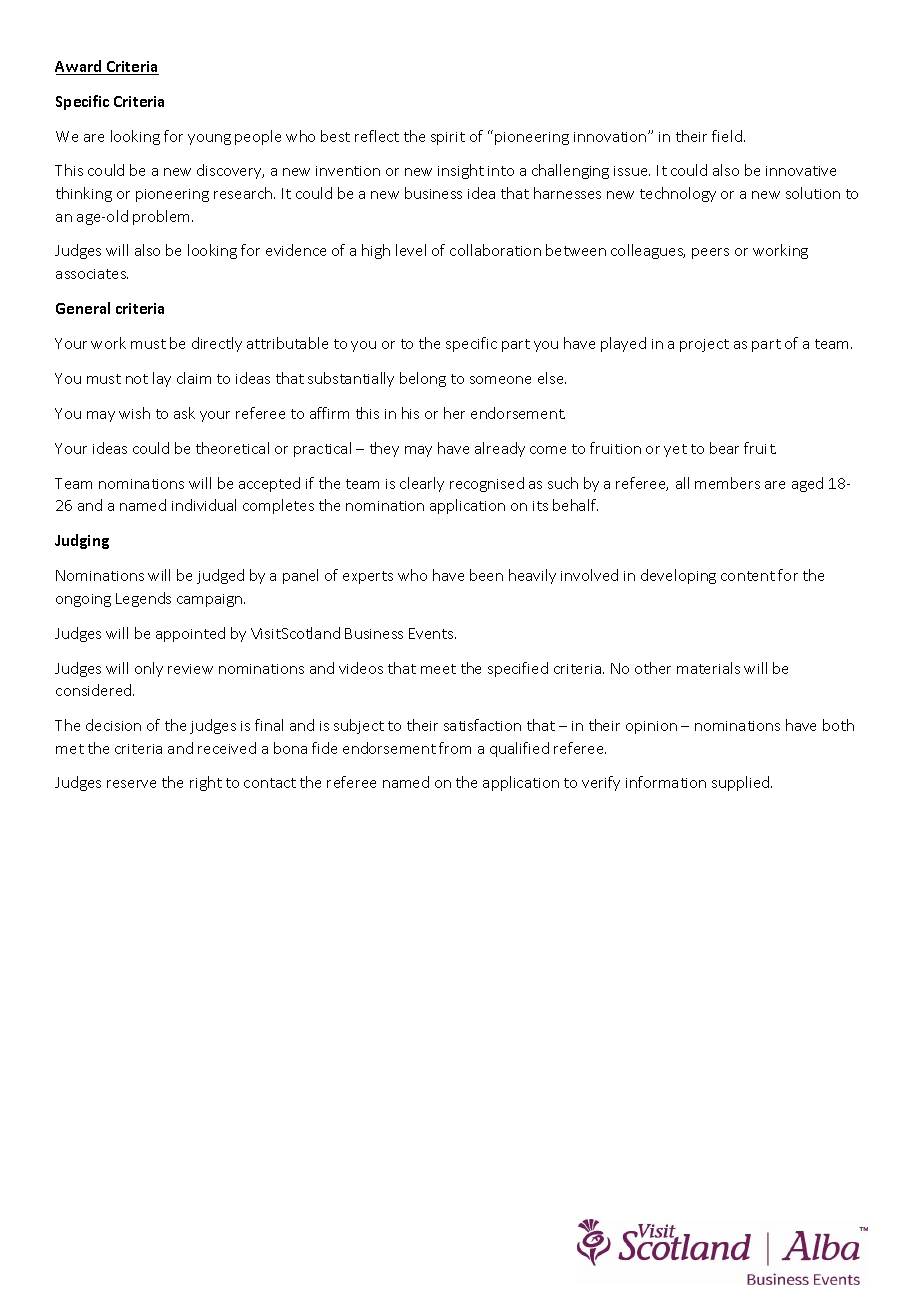 This image has width=924, height=1308. What do you see at coordinates (710, 253) in the image?
I see `peers` at bounding box center [710, 253].
